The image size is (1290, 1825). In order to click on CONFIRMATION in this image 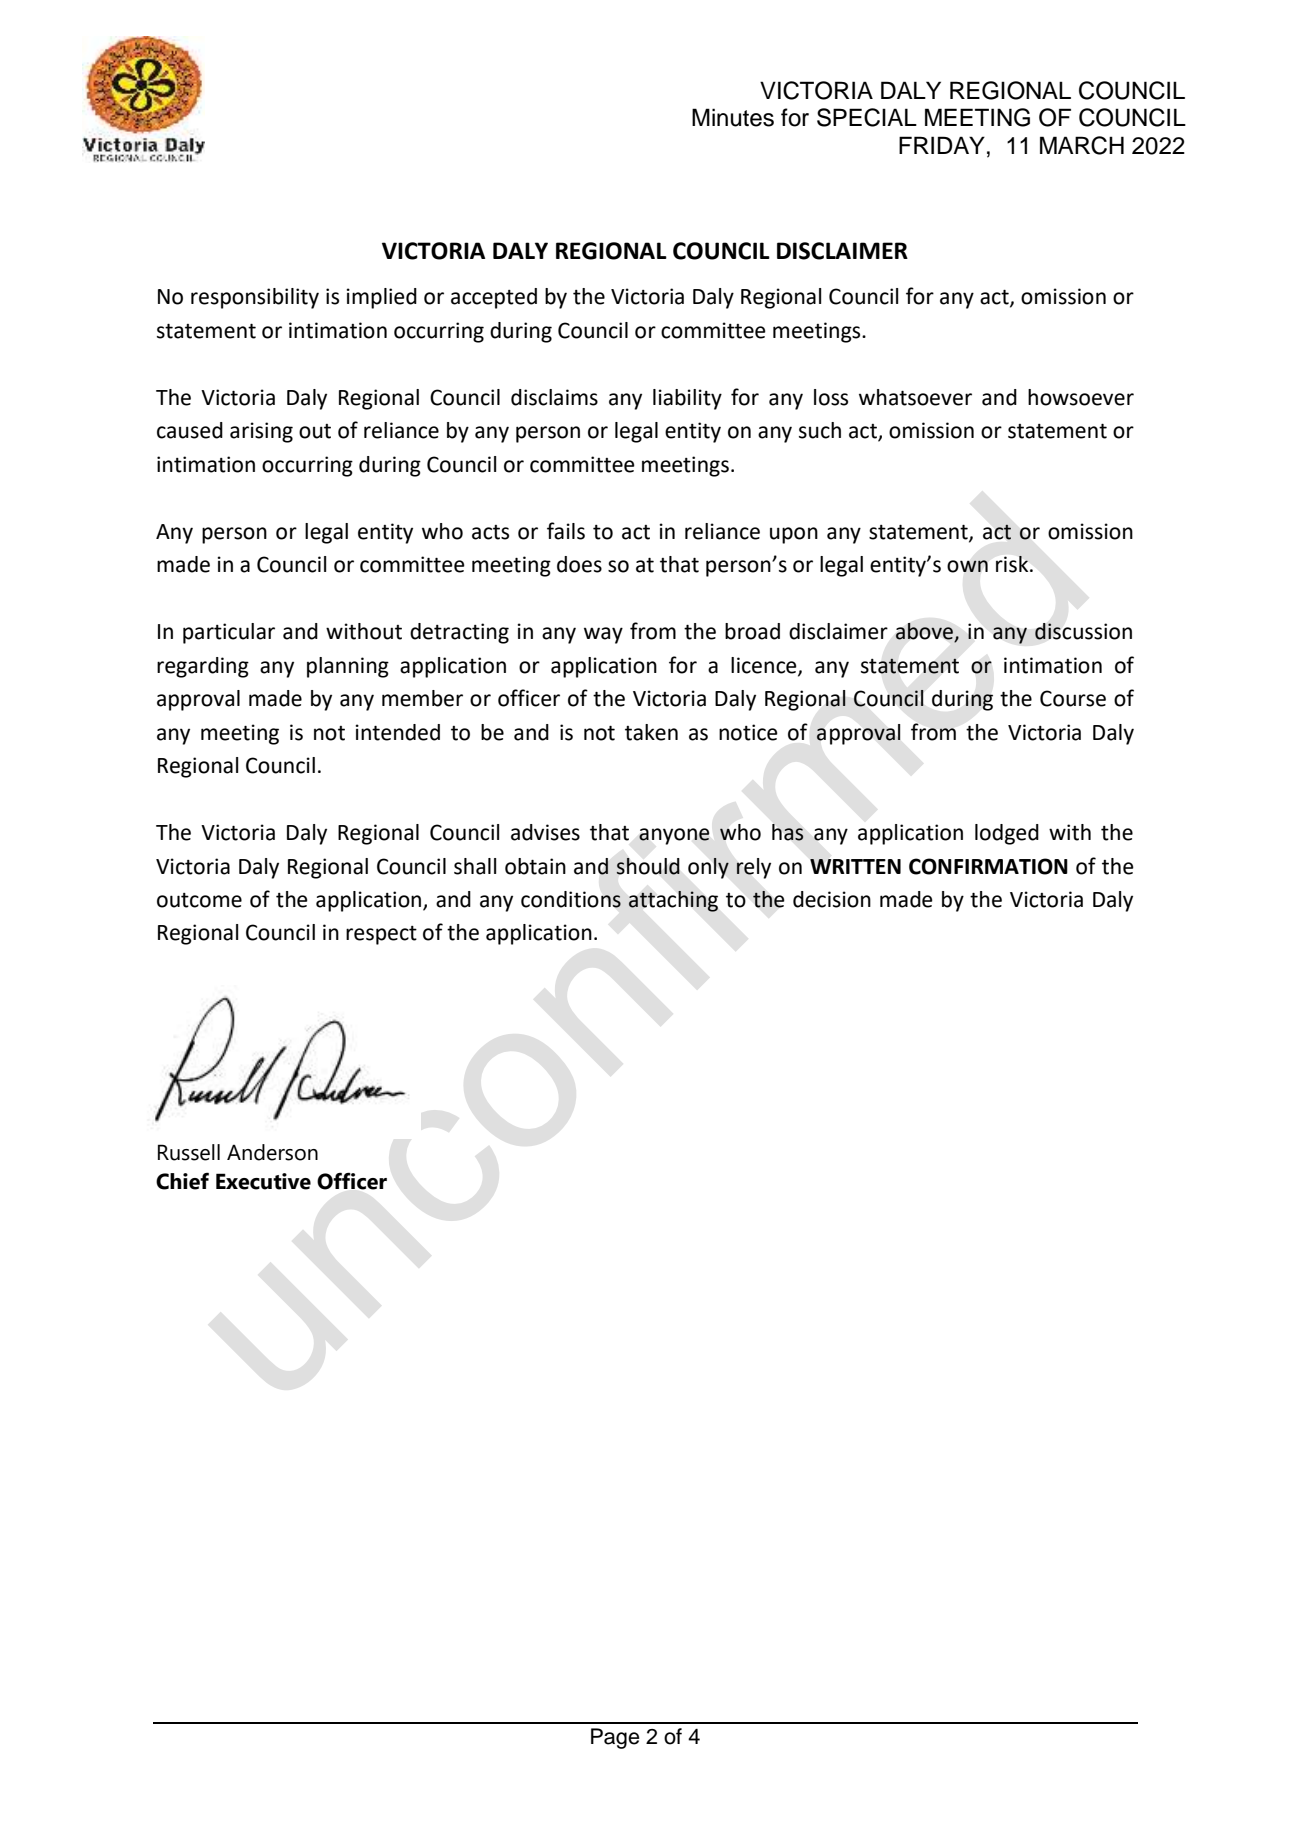, I will do `click(988, 866)`.
